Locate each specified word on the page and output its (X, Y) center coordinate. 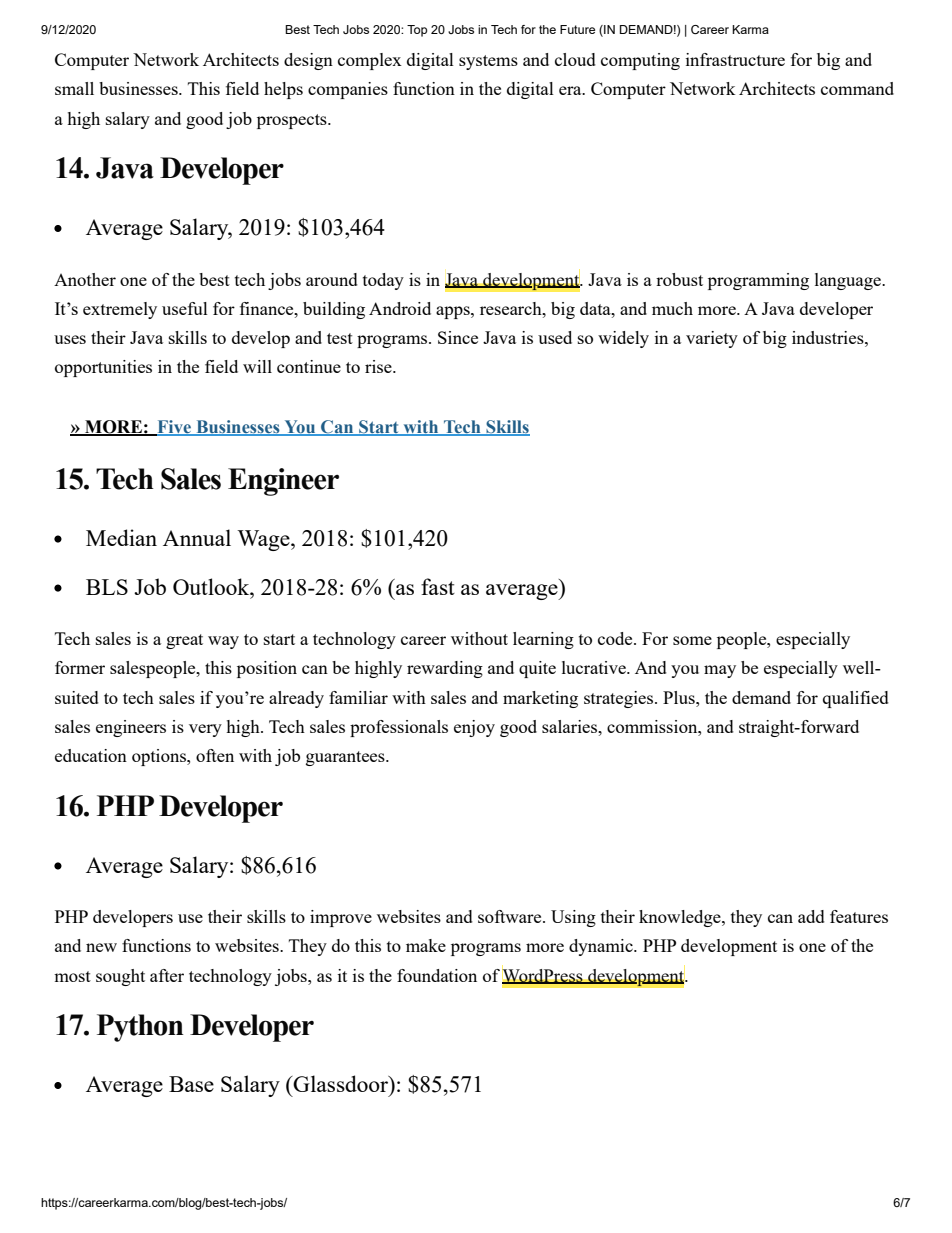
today (383, 281)
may (720, 671)
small (74, 88)
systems (488, 62)
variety (712, 339)
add (811, 916)
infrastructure (735, 59)
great (184, 641)
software (511, 916)
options (160, 757)
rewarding (445, 669)
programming (758, 281)
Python (140, 1028)
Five (174, 428)
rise (379, 366)
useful (185, 308)
